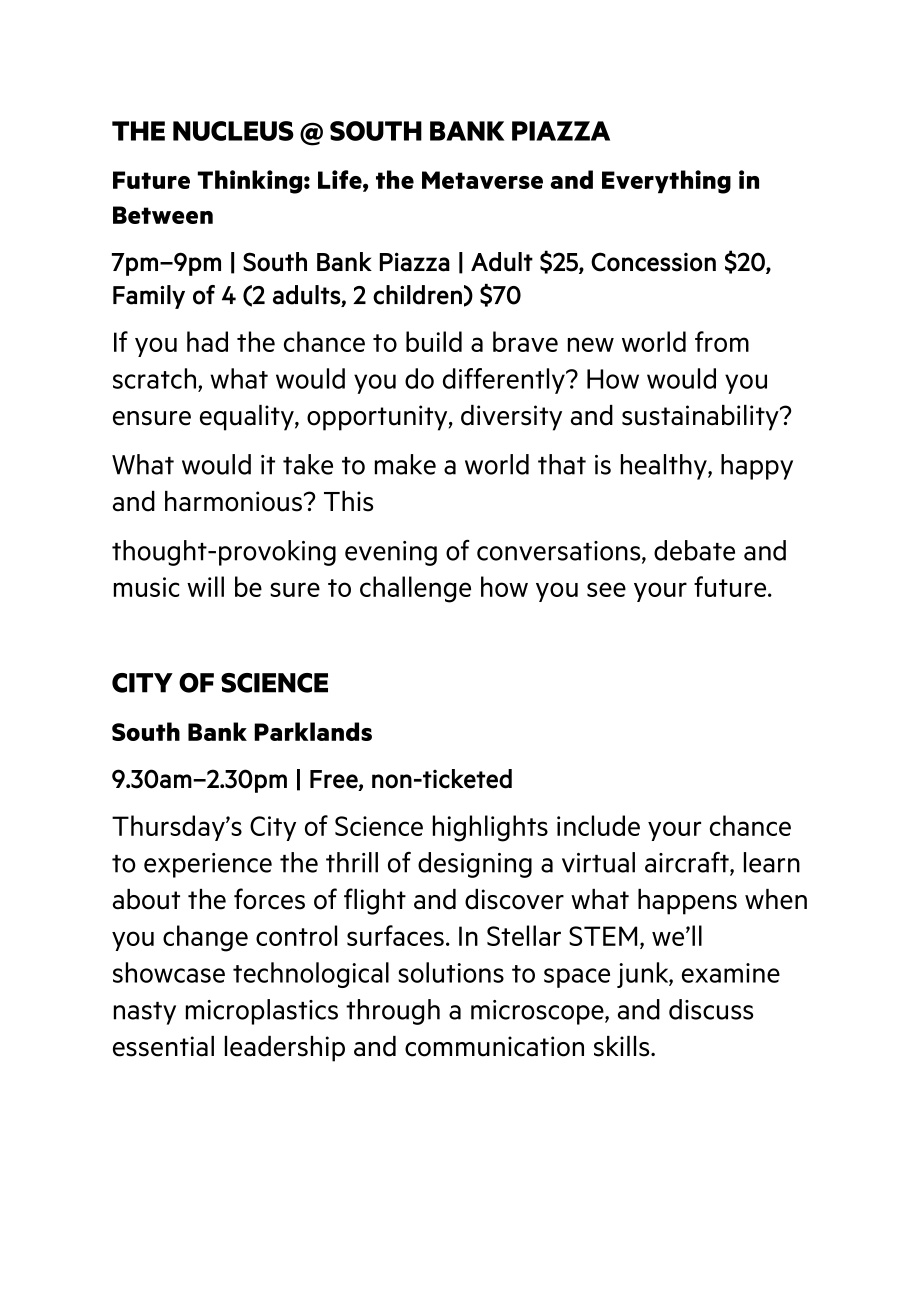 This screenshot has height=1308, width=924. What do you see at coordinates (415, 589) in the screenshot?
I see `challenge` at bounding box center [415, 589].
